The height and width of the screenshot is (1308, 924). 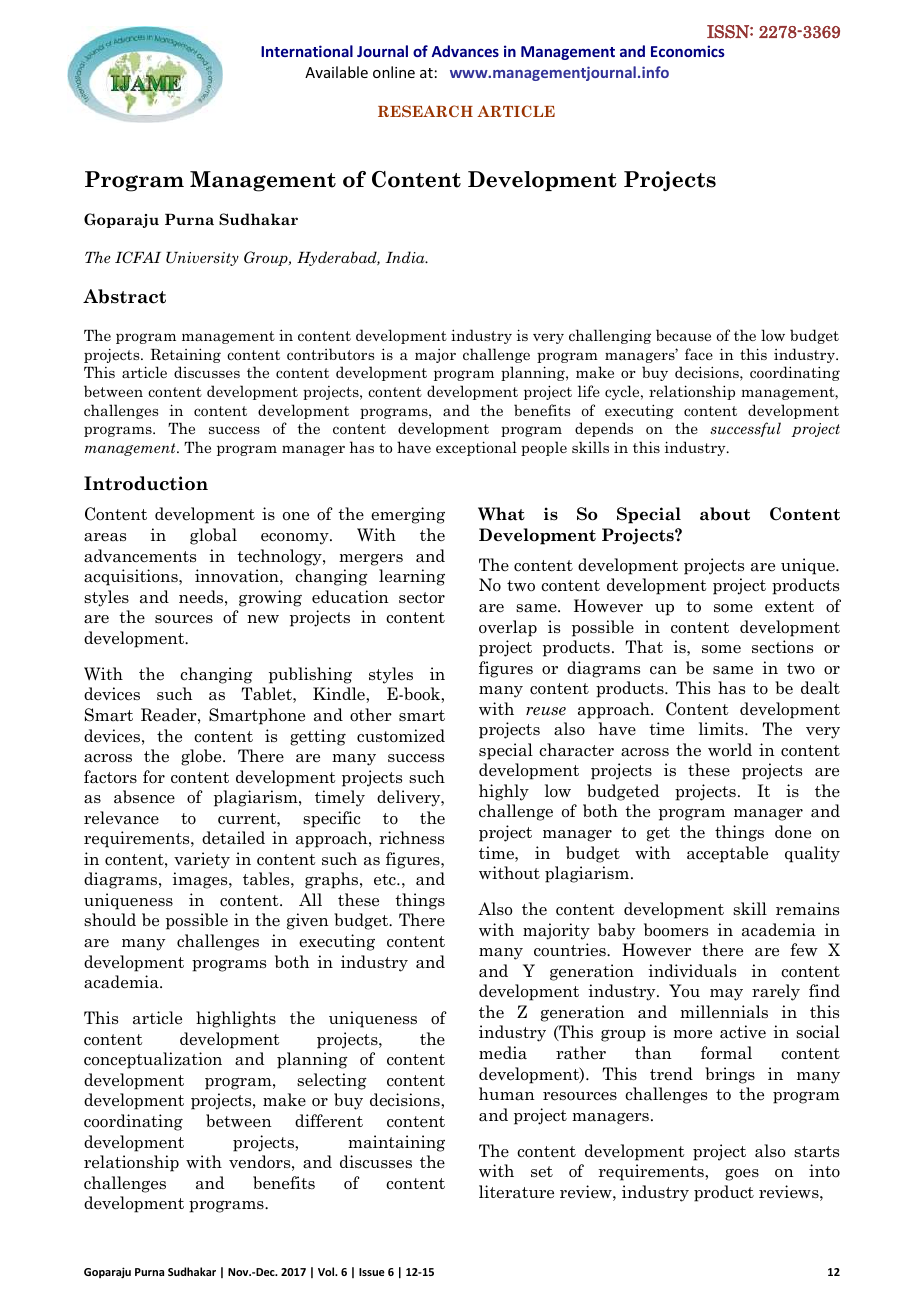 What do you see at coordinates (730, 750) in the screenshot?
I see `world` at bounding box center [730, 750].
